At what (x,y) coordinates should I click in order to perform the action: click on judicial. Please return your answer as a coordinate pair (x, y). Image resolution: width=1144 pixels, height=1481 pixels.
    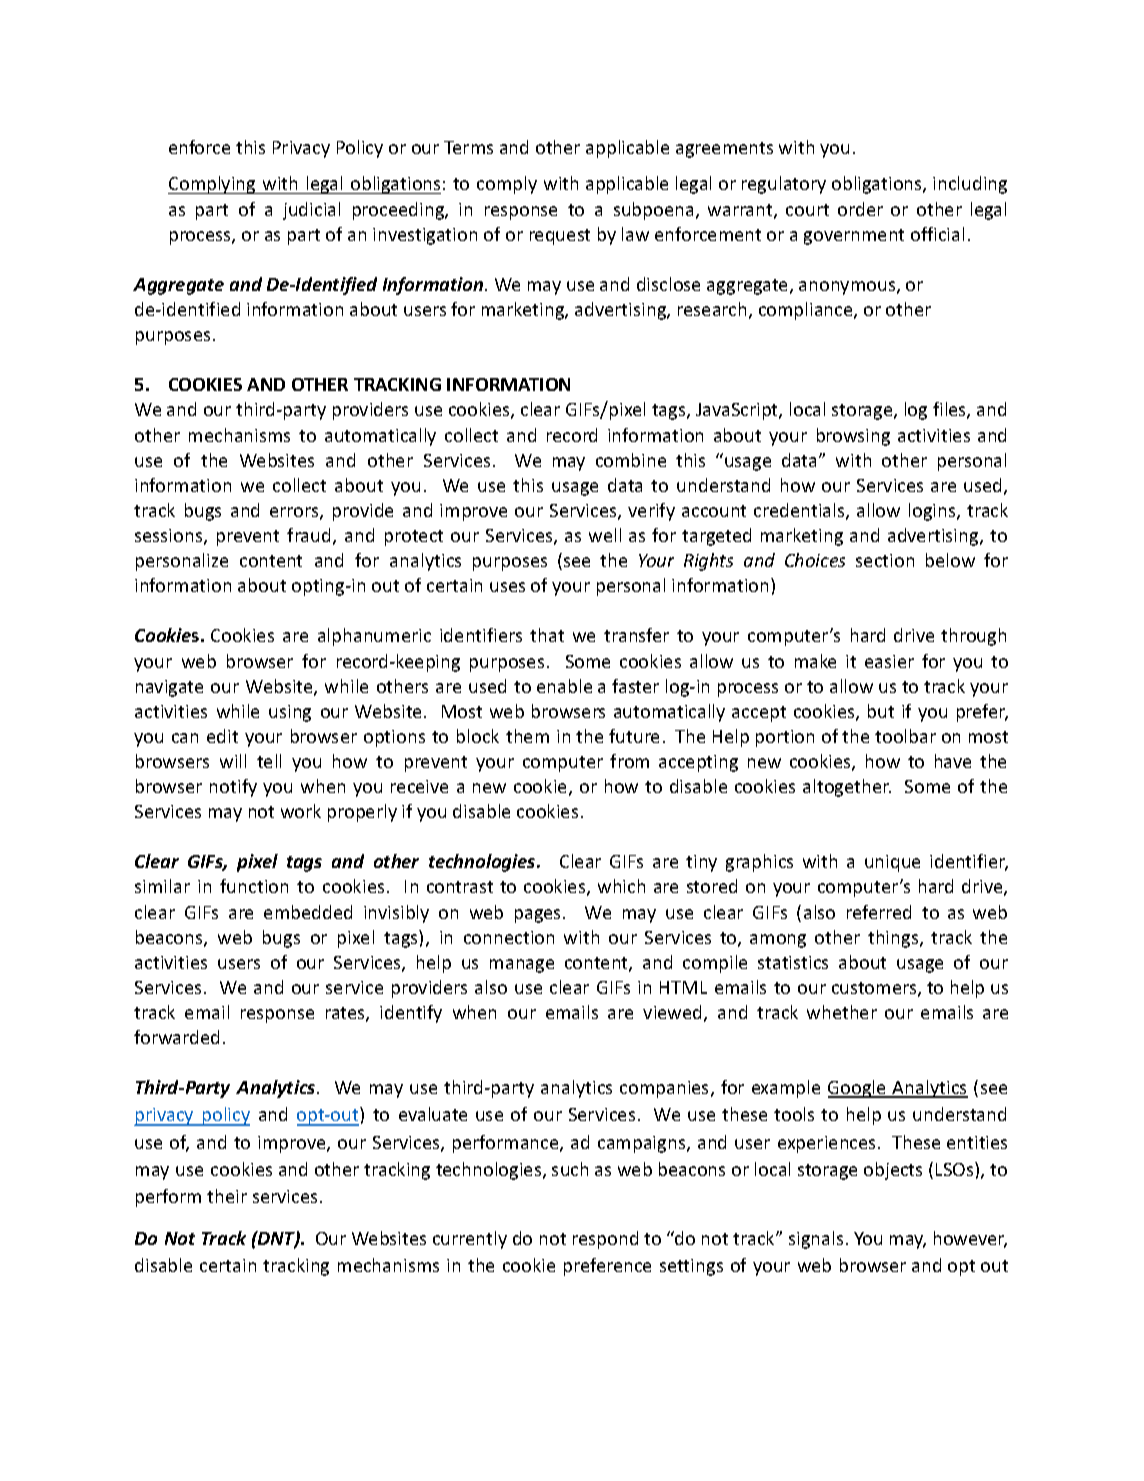
    Looking at the image, I should click on (311, 211).
